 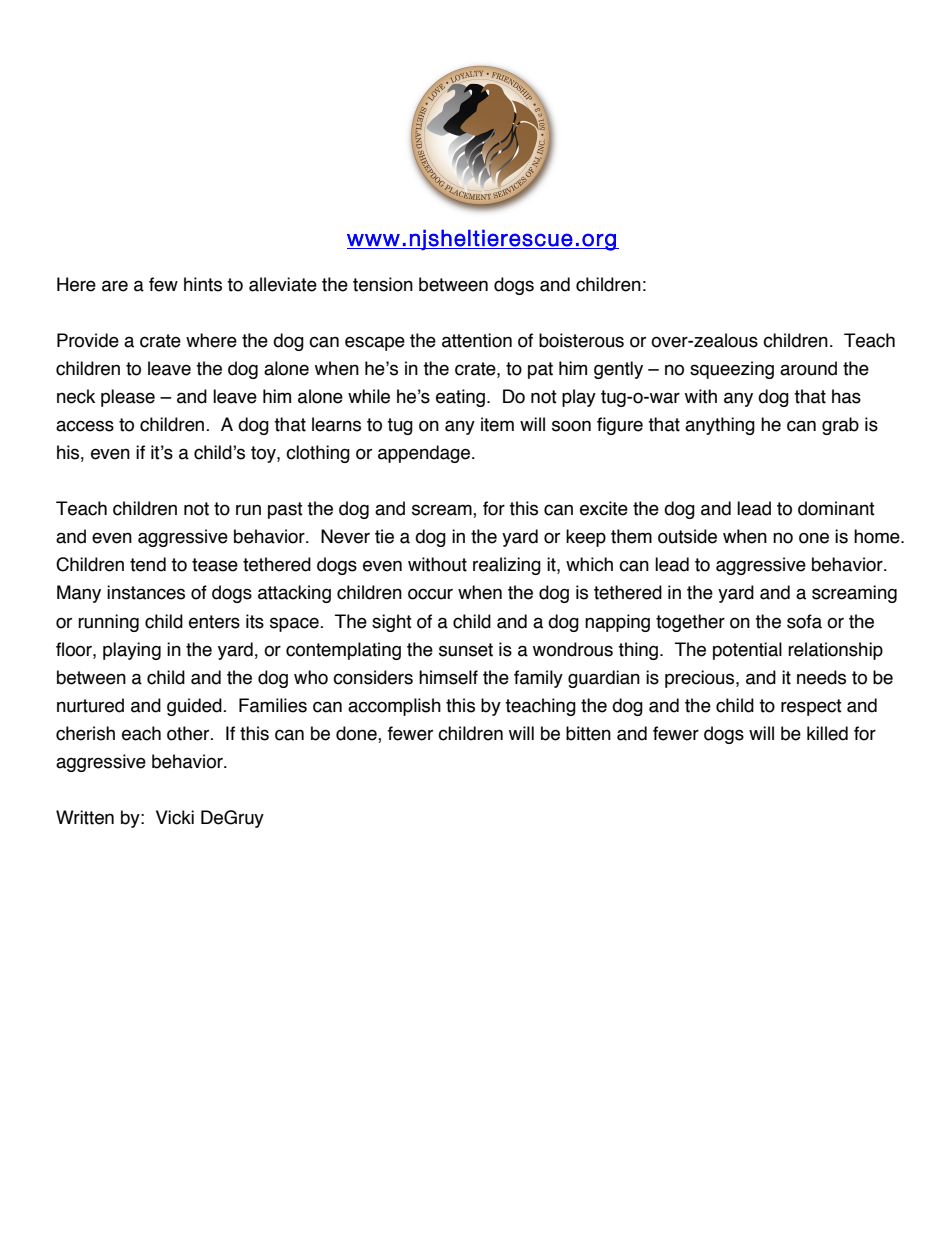 What do you see at coordinates (588, 733) in the screenshot?
I see `bitten` at bounding box center [588, 733].
